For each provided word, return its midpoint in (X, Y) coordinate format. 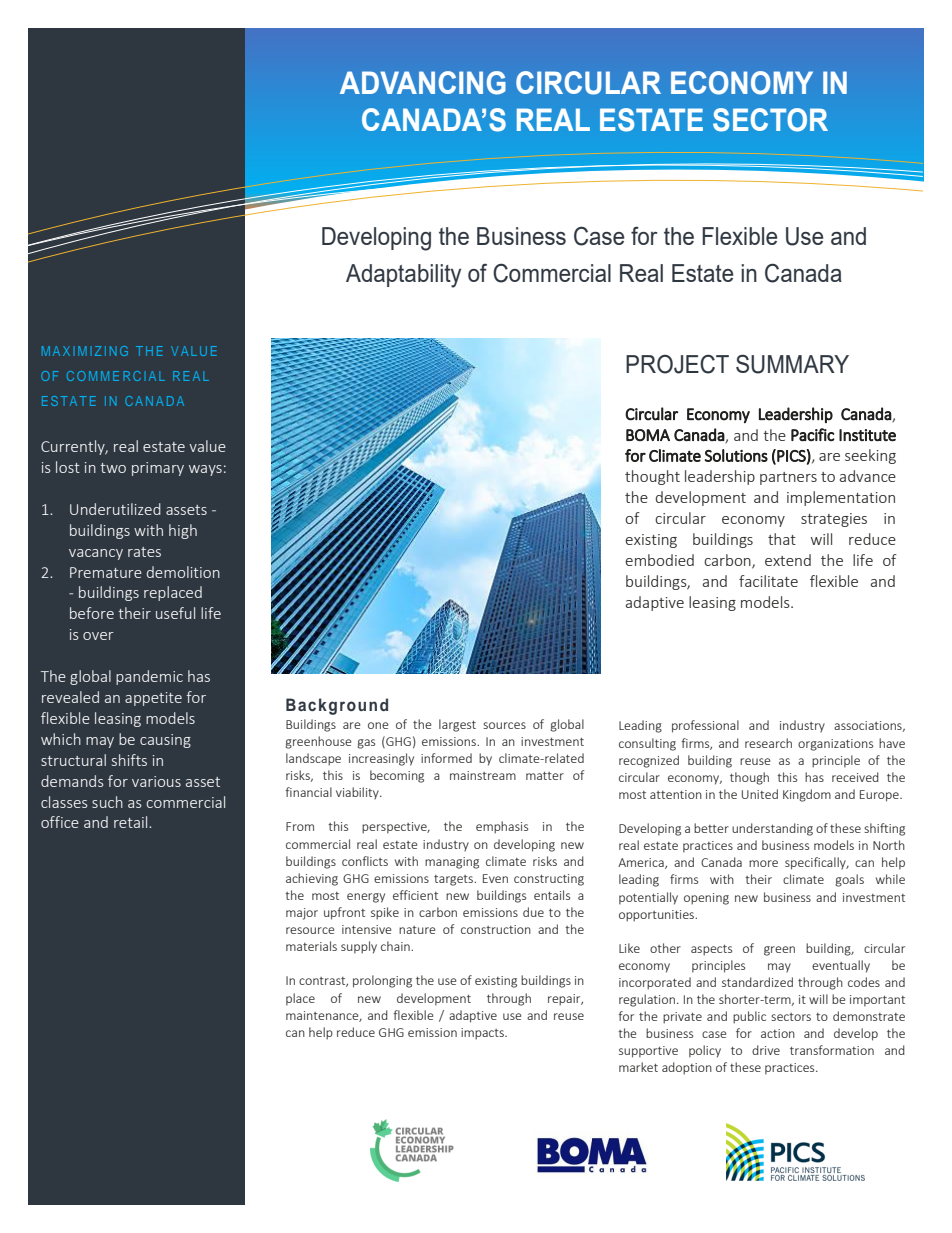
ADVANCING (423, 83)
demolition (183, 572)
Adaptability (403, 276)
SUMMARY (792, 364)
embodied (660, 560)
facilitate (768, 581)
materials (311, 946)
